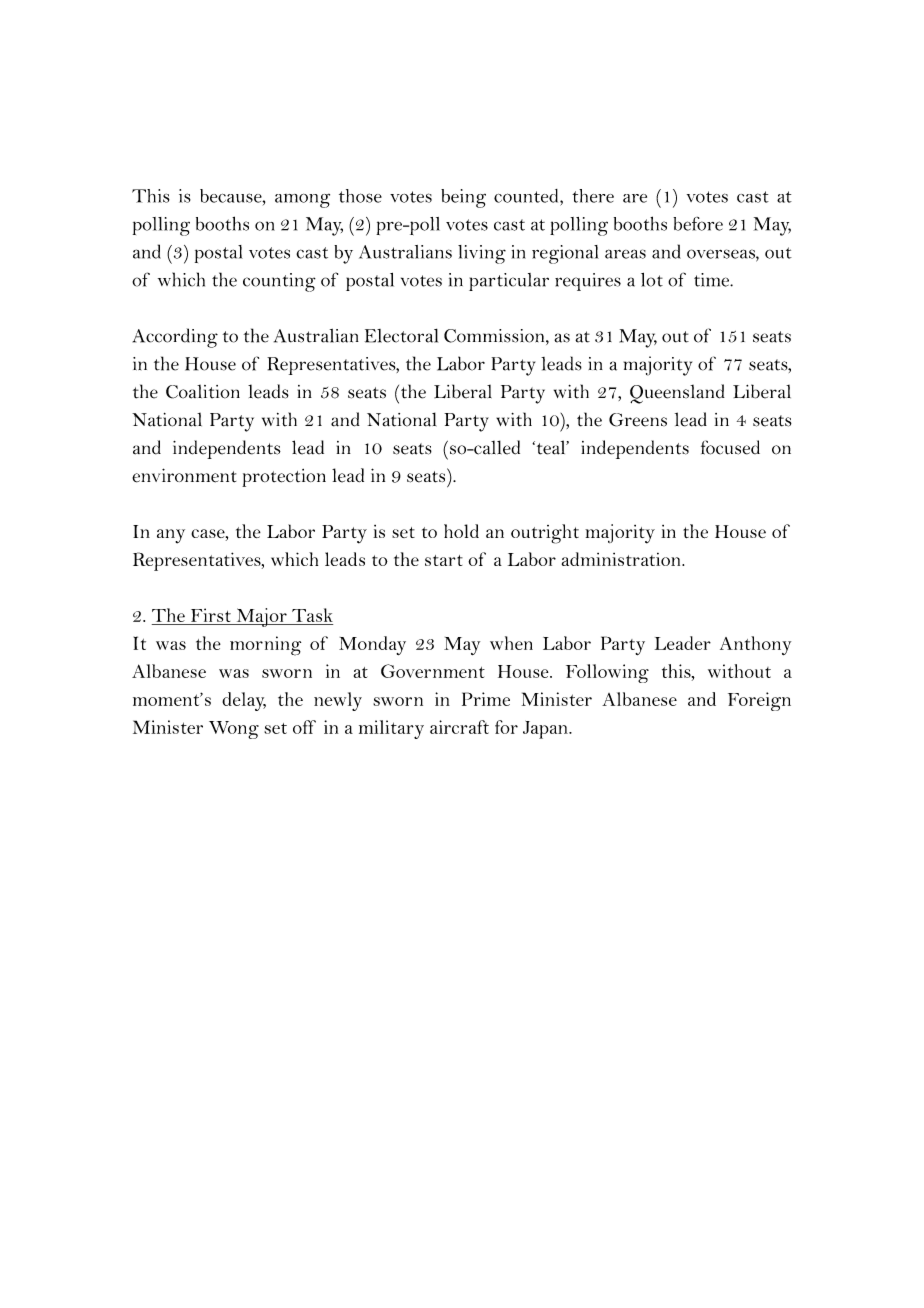  I want to click on protection, so click(284, 478).
